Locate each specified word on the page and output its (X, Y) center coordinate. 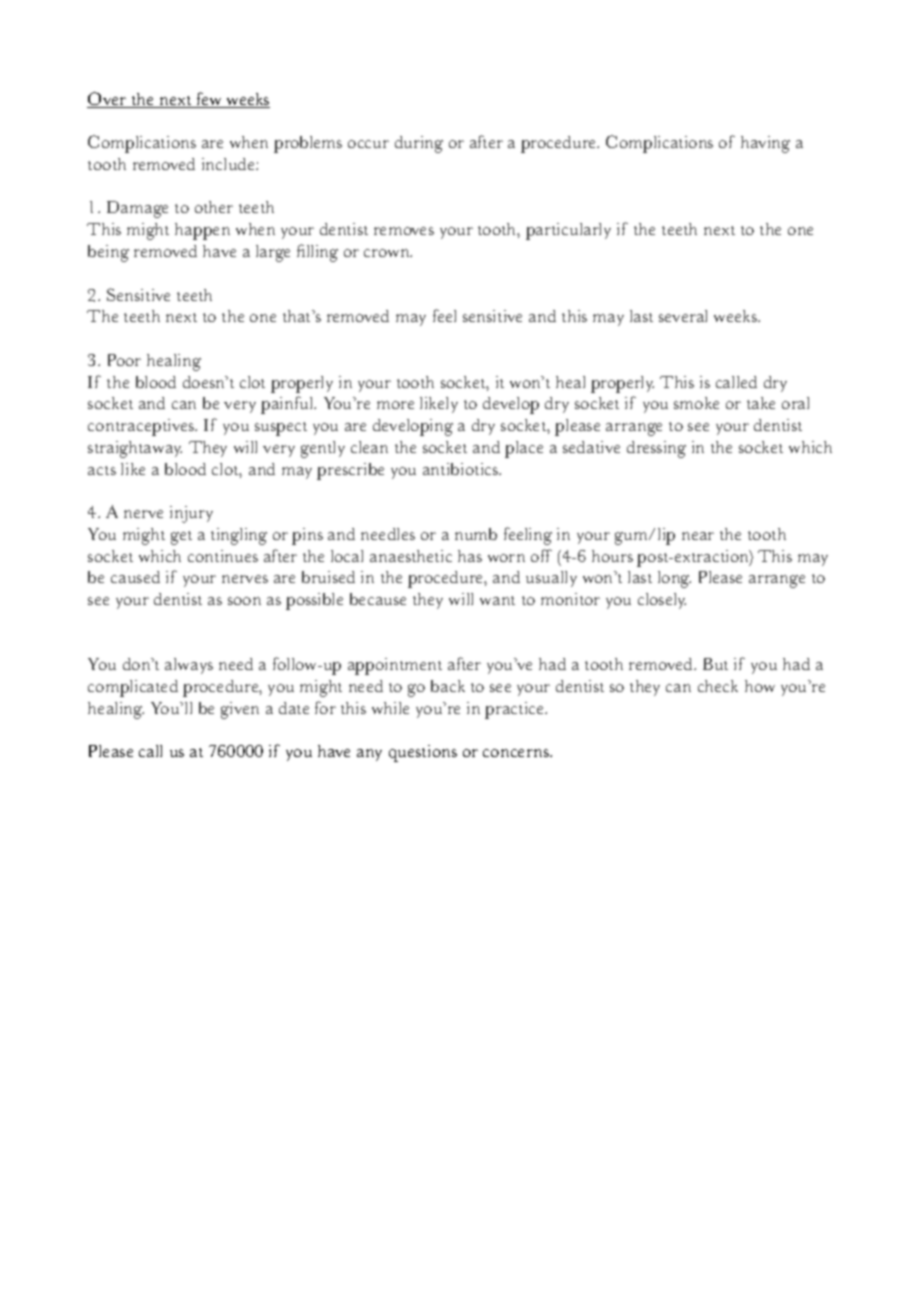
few (209, 100)
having (765, 144)
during (419, 144)
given (240, 710)
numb (476, 534)
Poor (124, 360)
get (181, 538)
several (683, 316)
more (395, 405)
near (698, 536)
